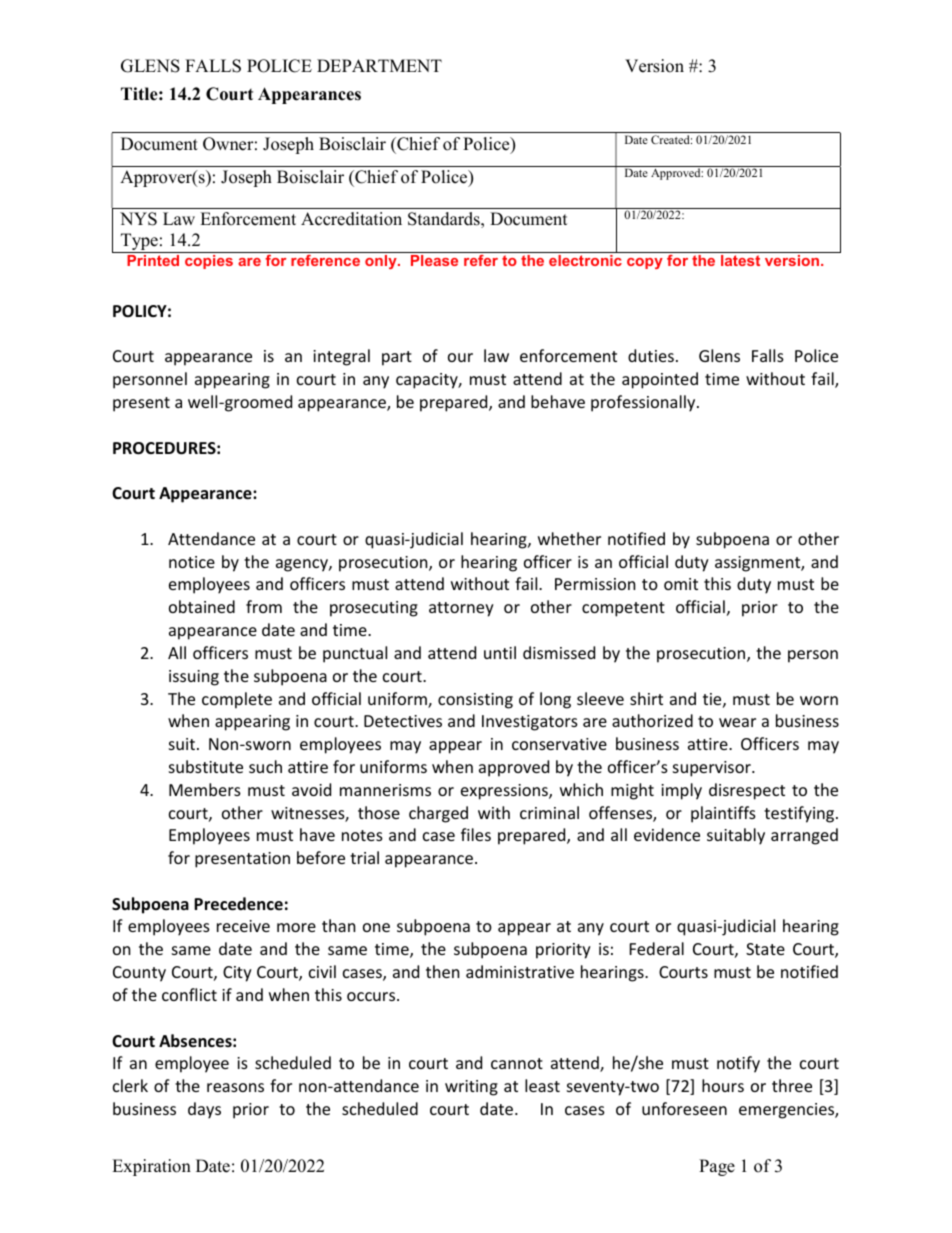 The height and width of the screenshot is (1233, 952). I want to click on Please, so click(434, 260).
